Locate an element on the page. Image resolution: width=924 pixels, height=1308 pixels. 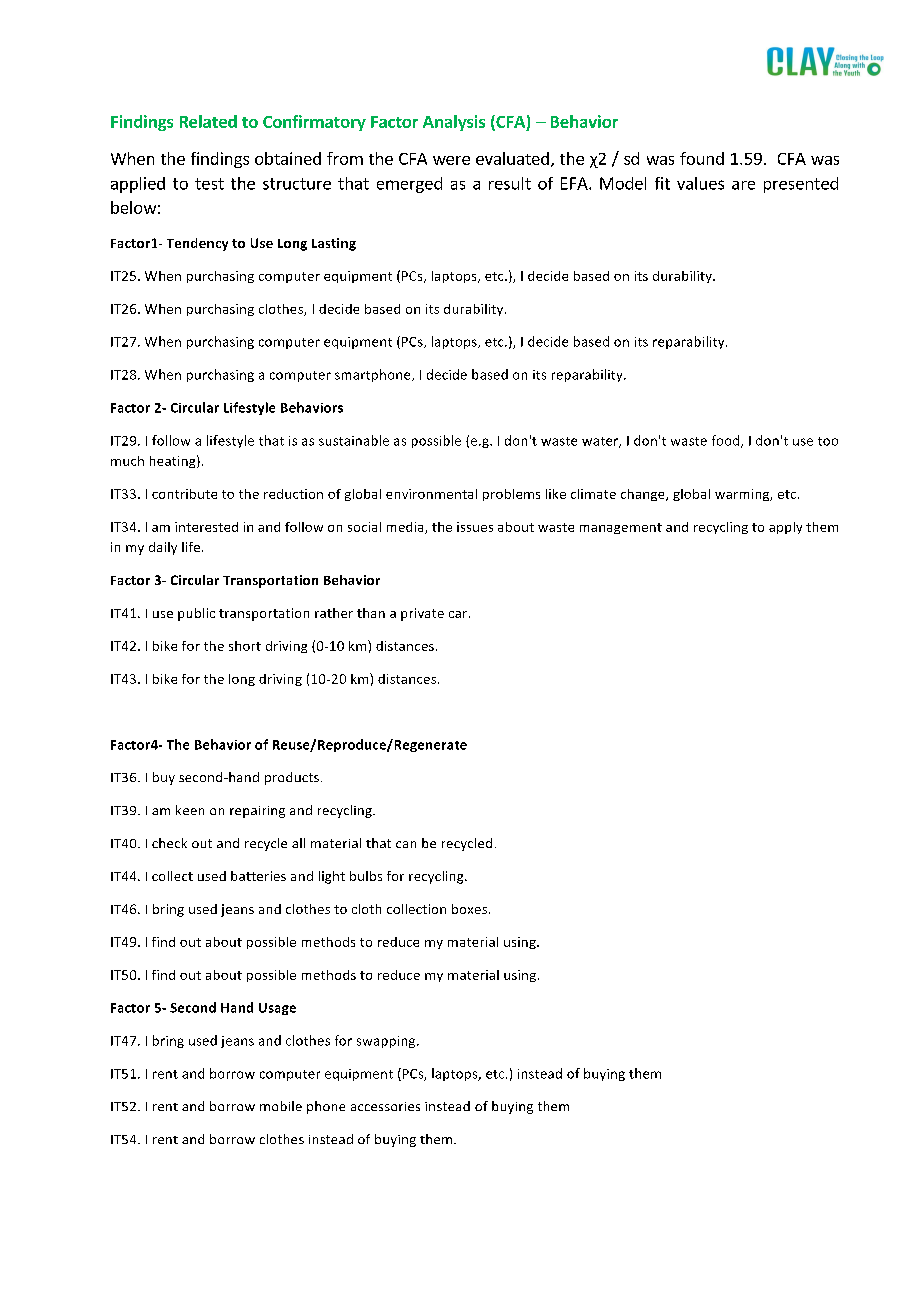
can is located at coordinates (406, 844).
